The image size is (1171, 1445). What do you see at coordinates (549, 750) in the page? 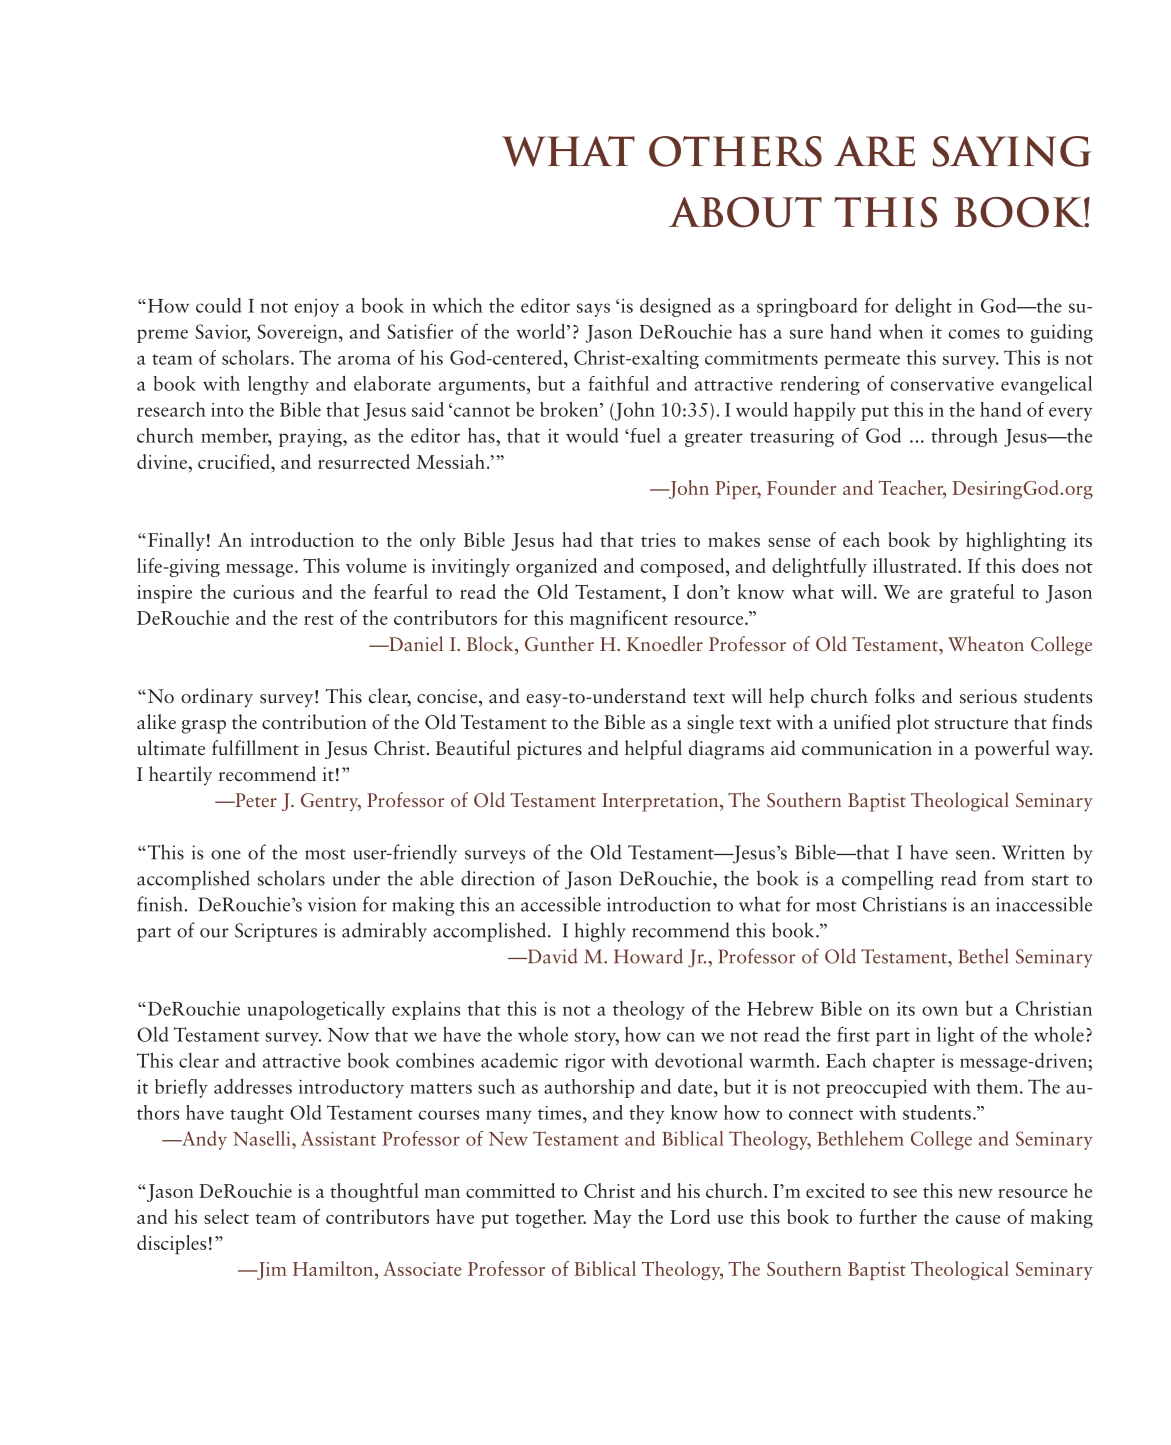
I see `pictures` at bounding box center [549, 750].
